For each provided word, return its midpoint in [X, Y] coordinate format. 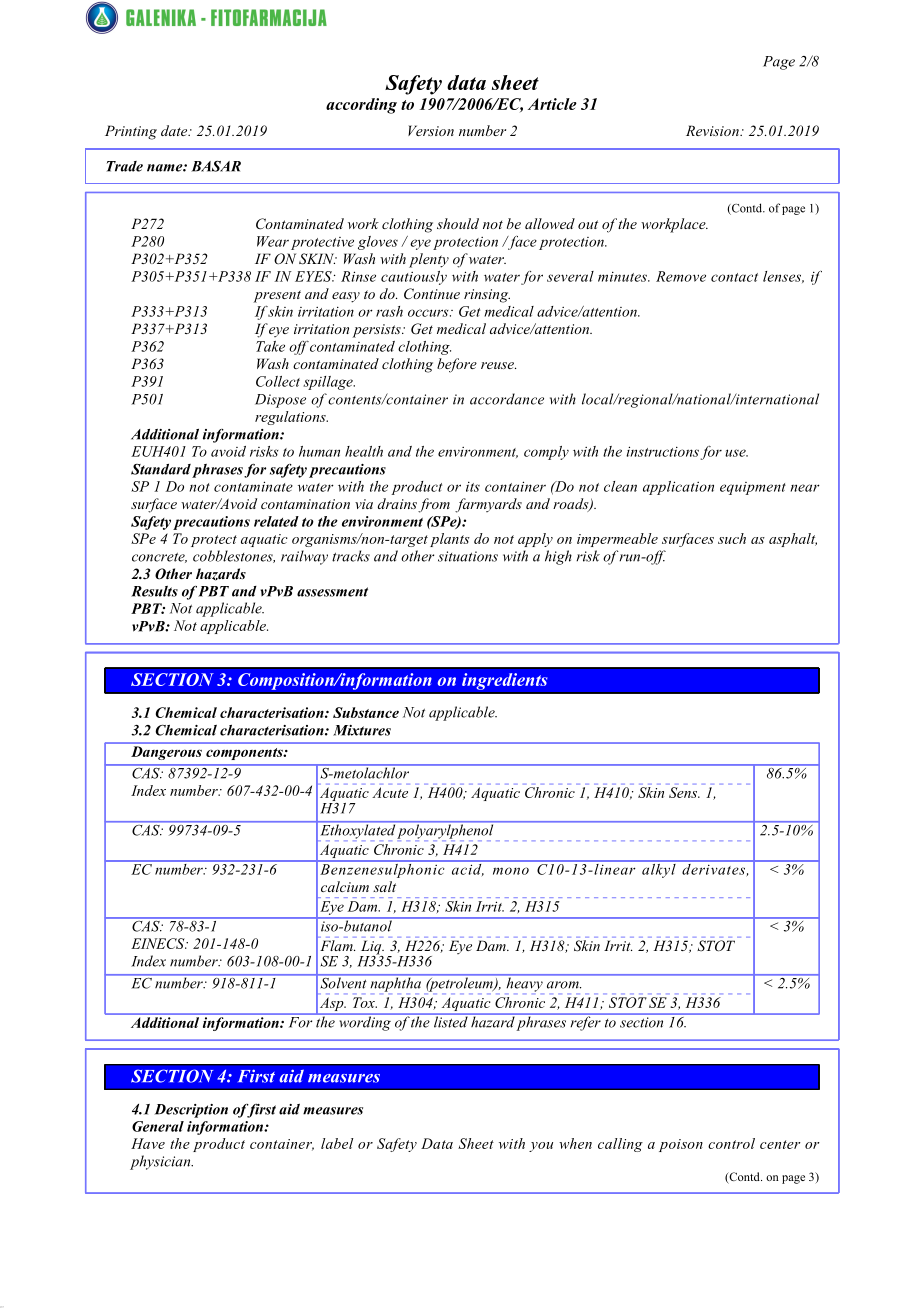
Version [431, 130]
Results [154, 591]
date [175, 130]
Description [191, 1111]
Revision [713, 130]
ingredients [505, 681]
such [732, 538]
